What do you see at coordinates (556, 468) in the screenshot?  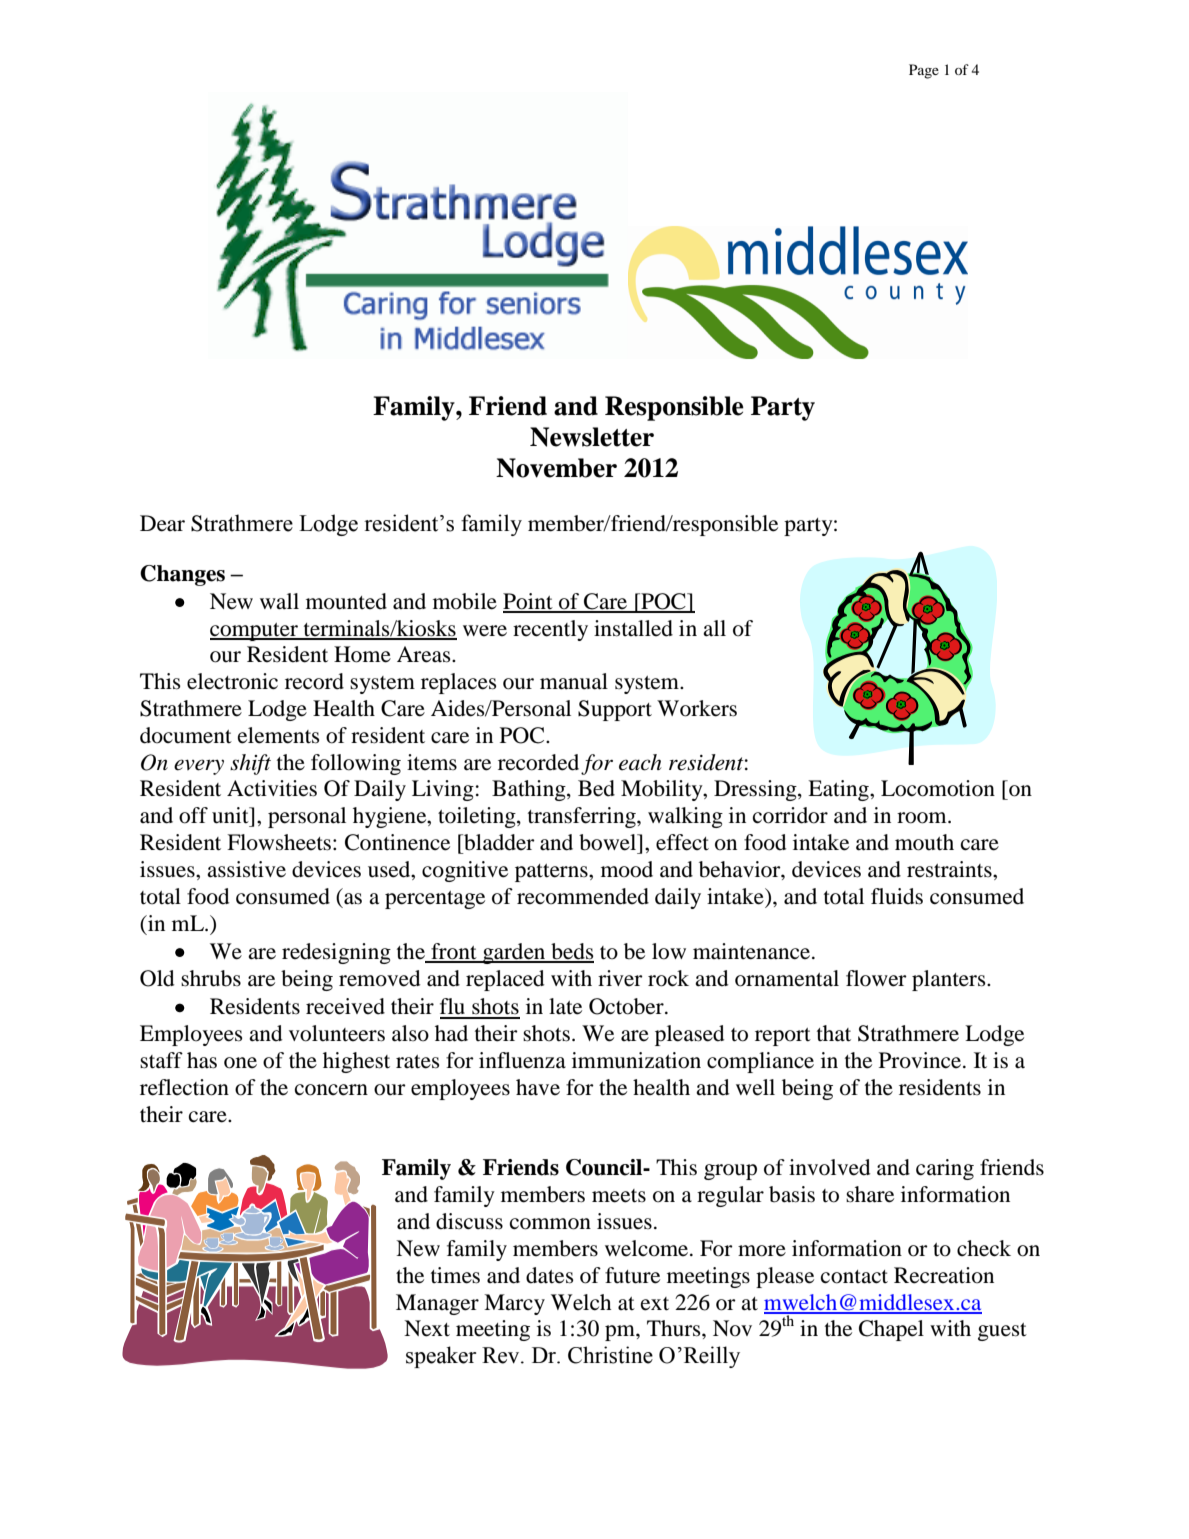 I see `November` at bounding box center [556, 468].
